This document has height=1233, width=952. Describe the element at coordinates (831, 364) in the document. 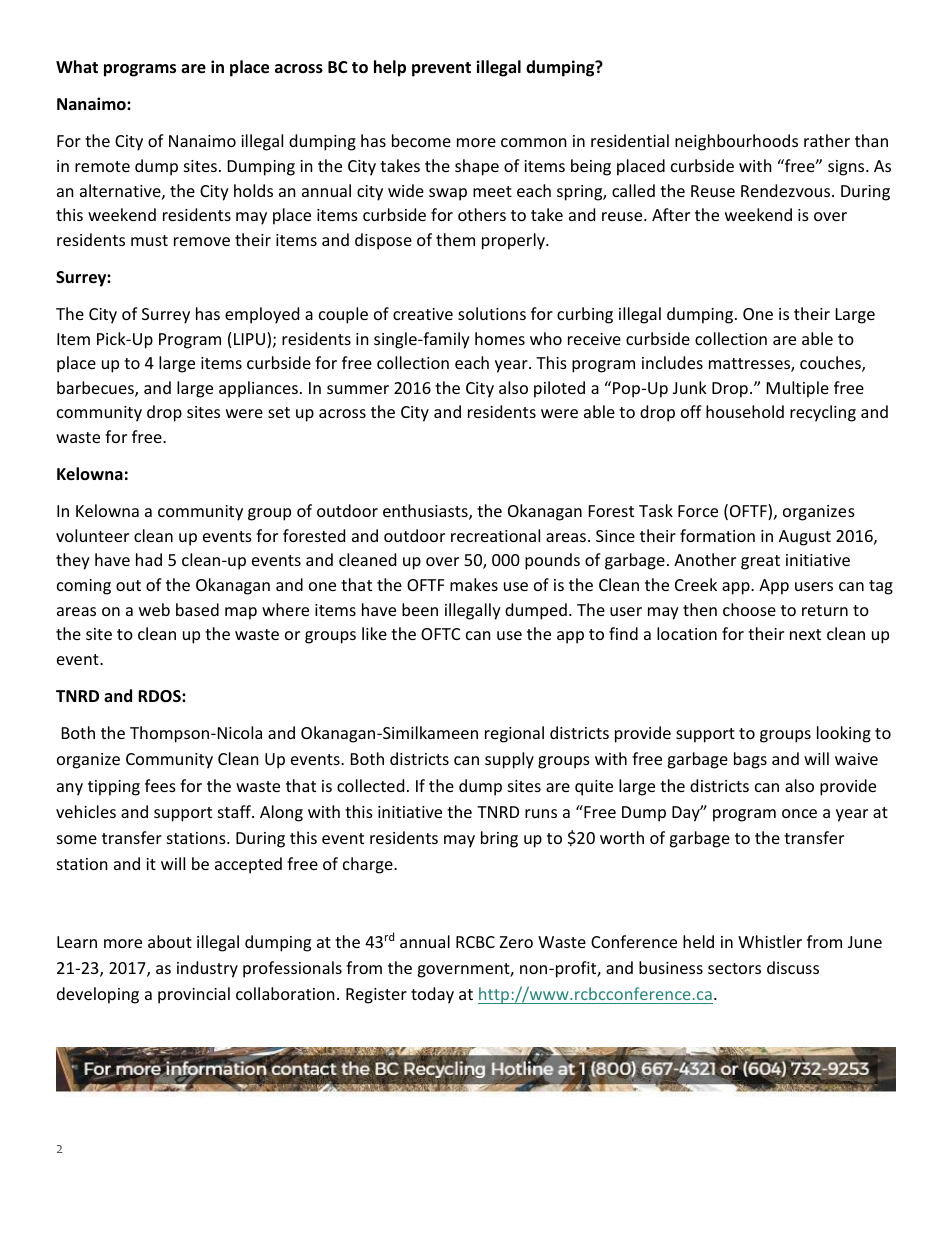

I see `couches` at that location.
